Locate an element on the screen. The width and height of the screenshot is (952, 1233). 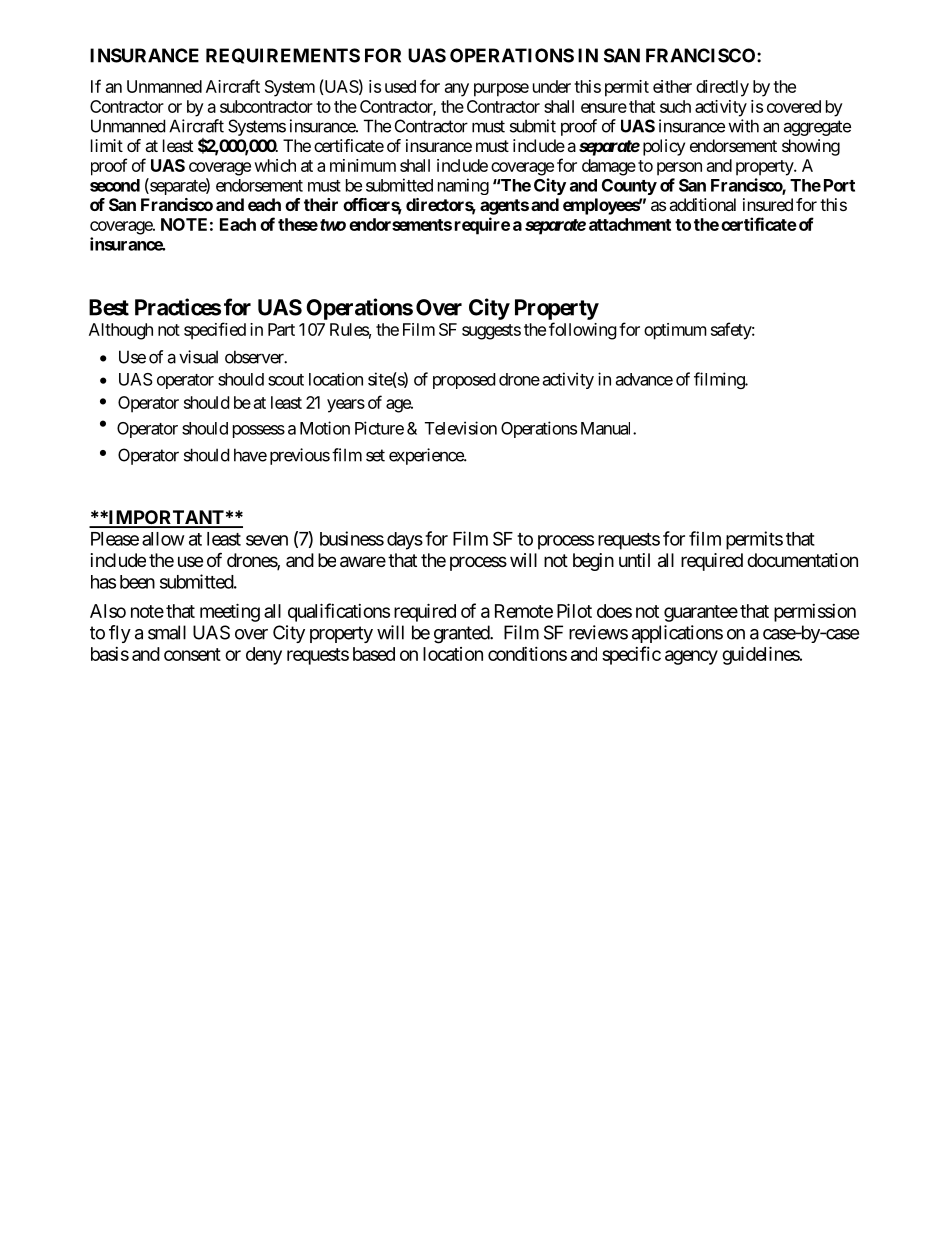
additional is located at coordinates (702, 204).
